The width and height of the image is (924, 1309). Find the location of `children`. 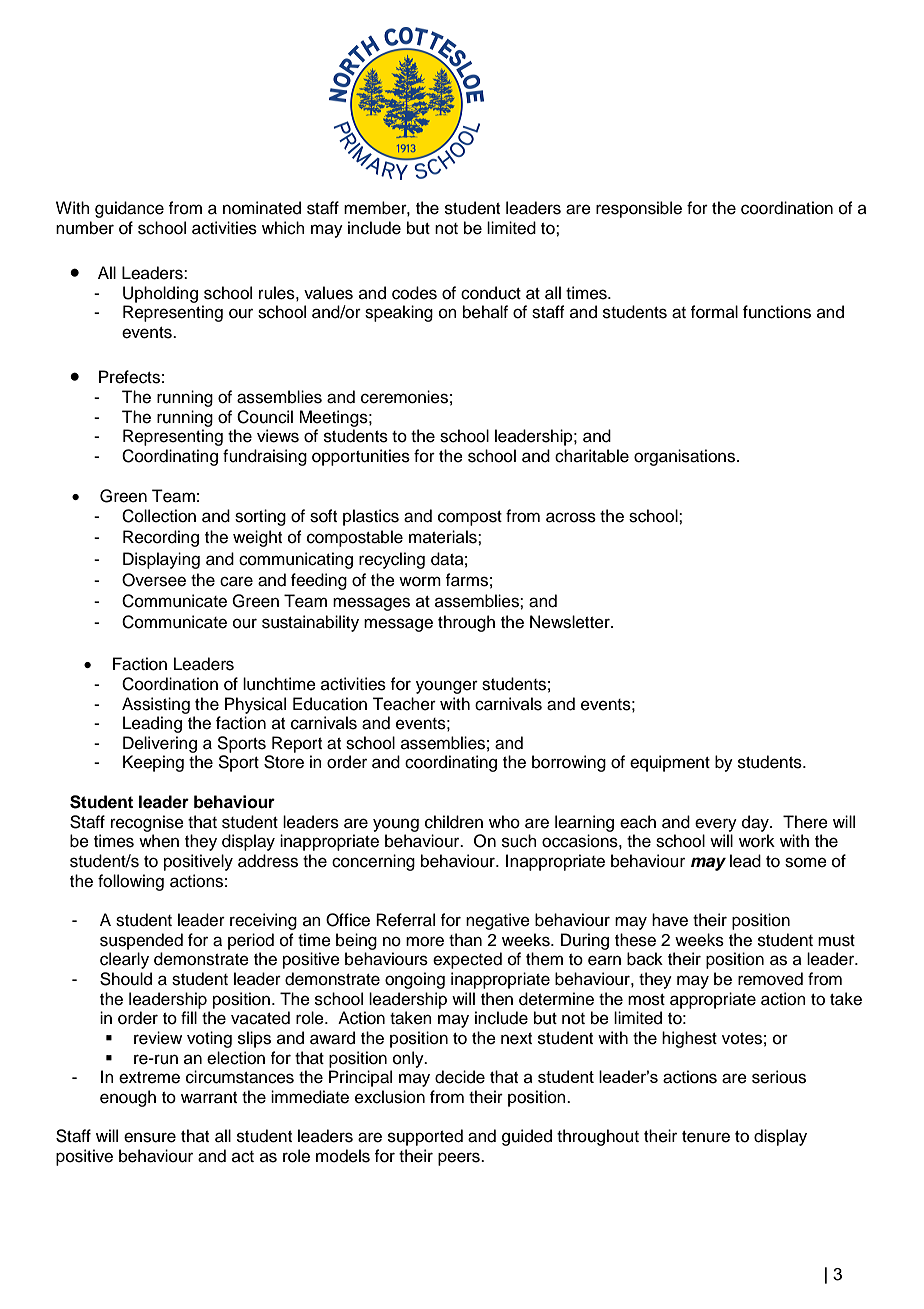

children is located at coordinates (454, 822).
